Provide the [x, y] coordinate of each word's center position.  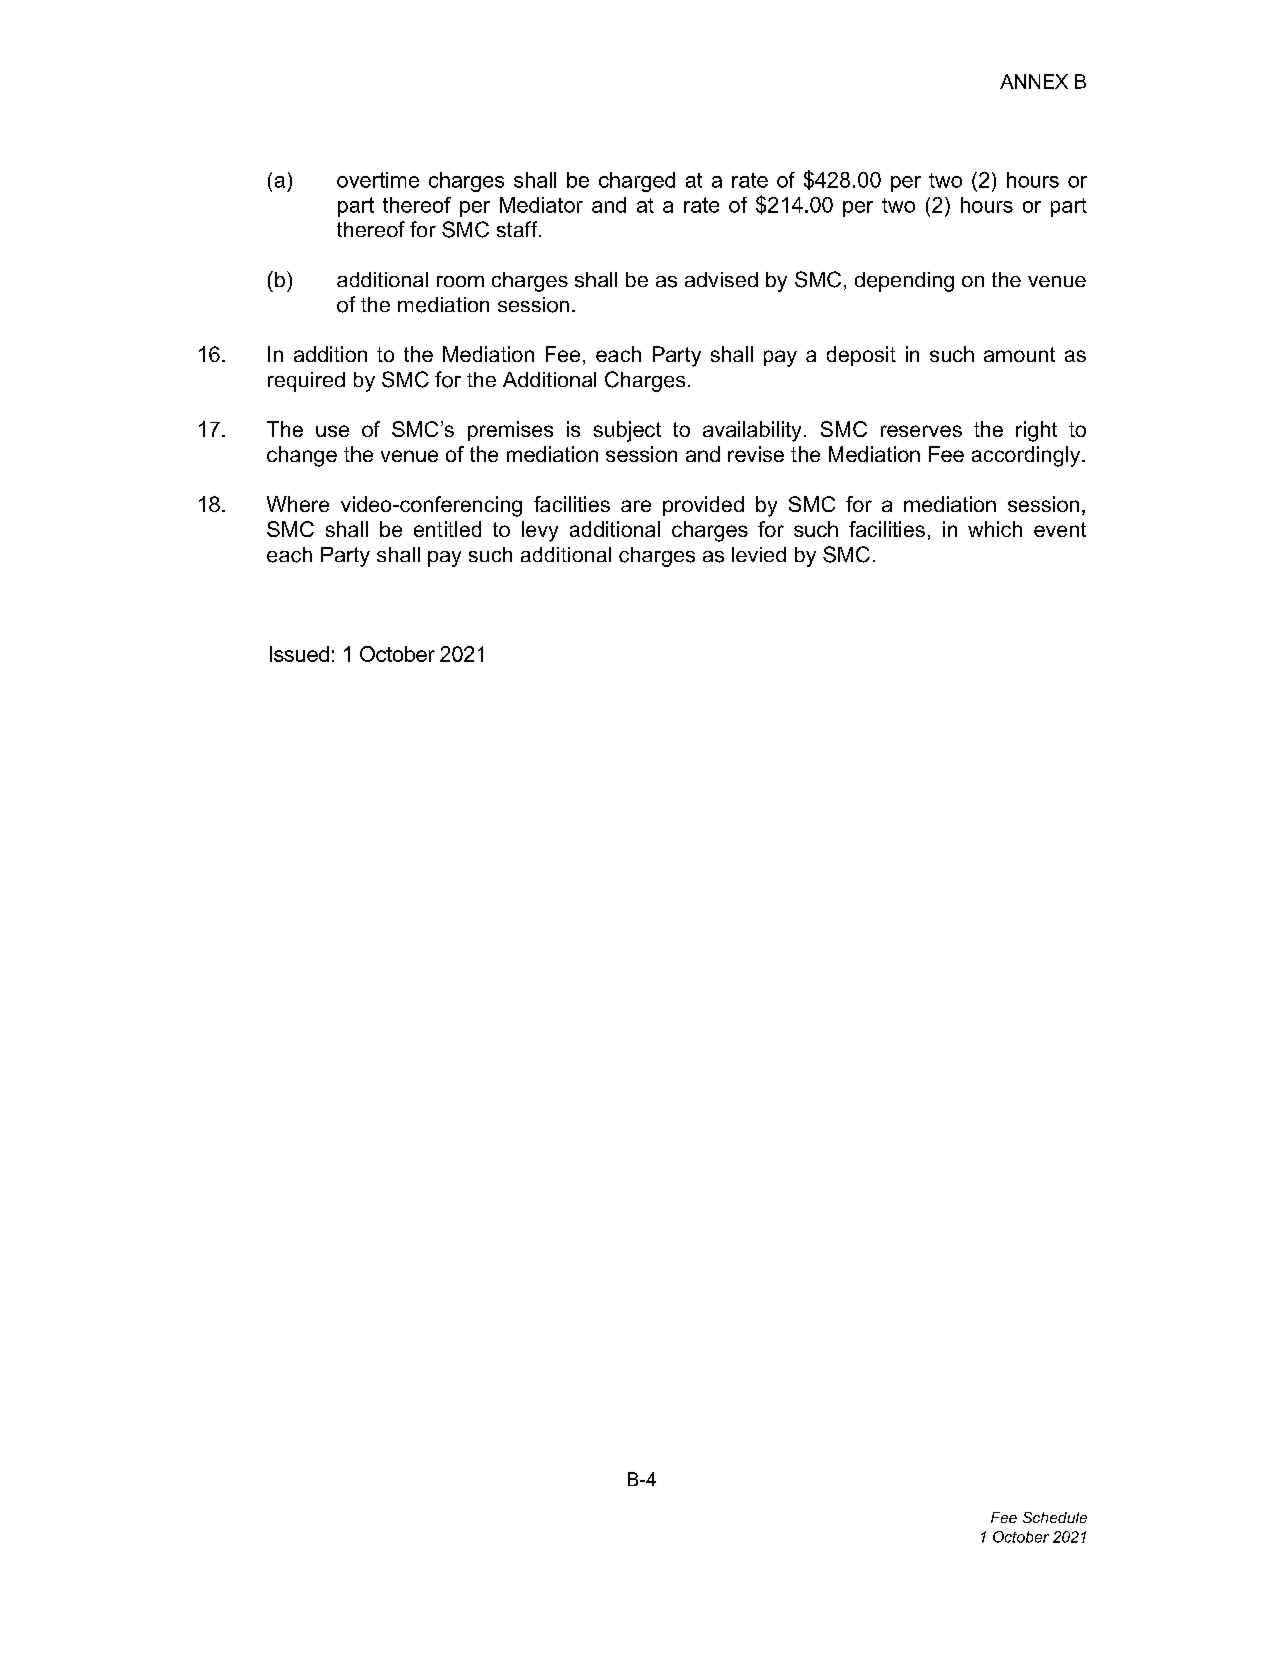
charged [637, 182]
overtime [378, 180]
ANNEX [1034, 81]
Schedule [1055, 1517]
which [995, 529]
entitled [447, 529]
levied [759, 554]
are [636, 506]
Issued [299, 654]
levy [540, 531]
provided [703, 506]
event [1060, 529]
